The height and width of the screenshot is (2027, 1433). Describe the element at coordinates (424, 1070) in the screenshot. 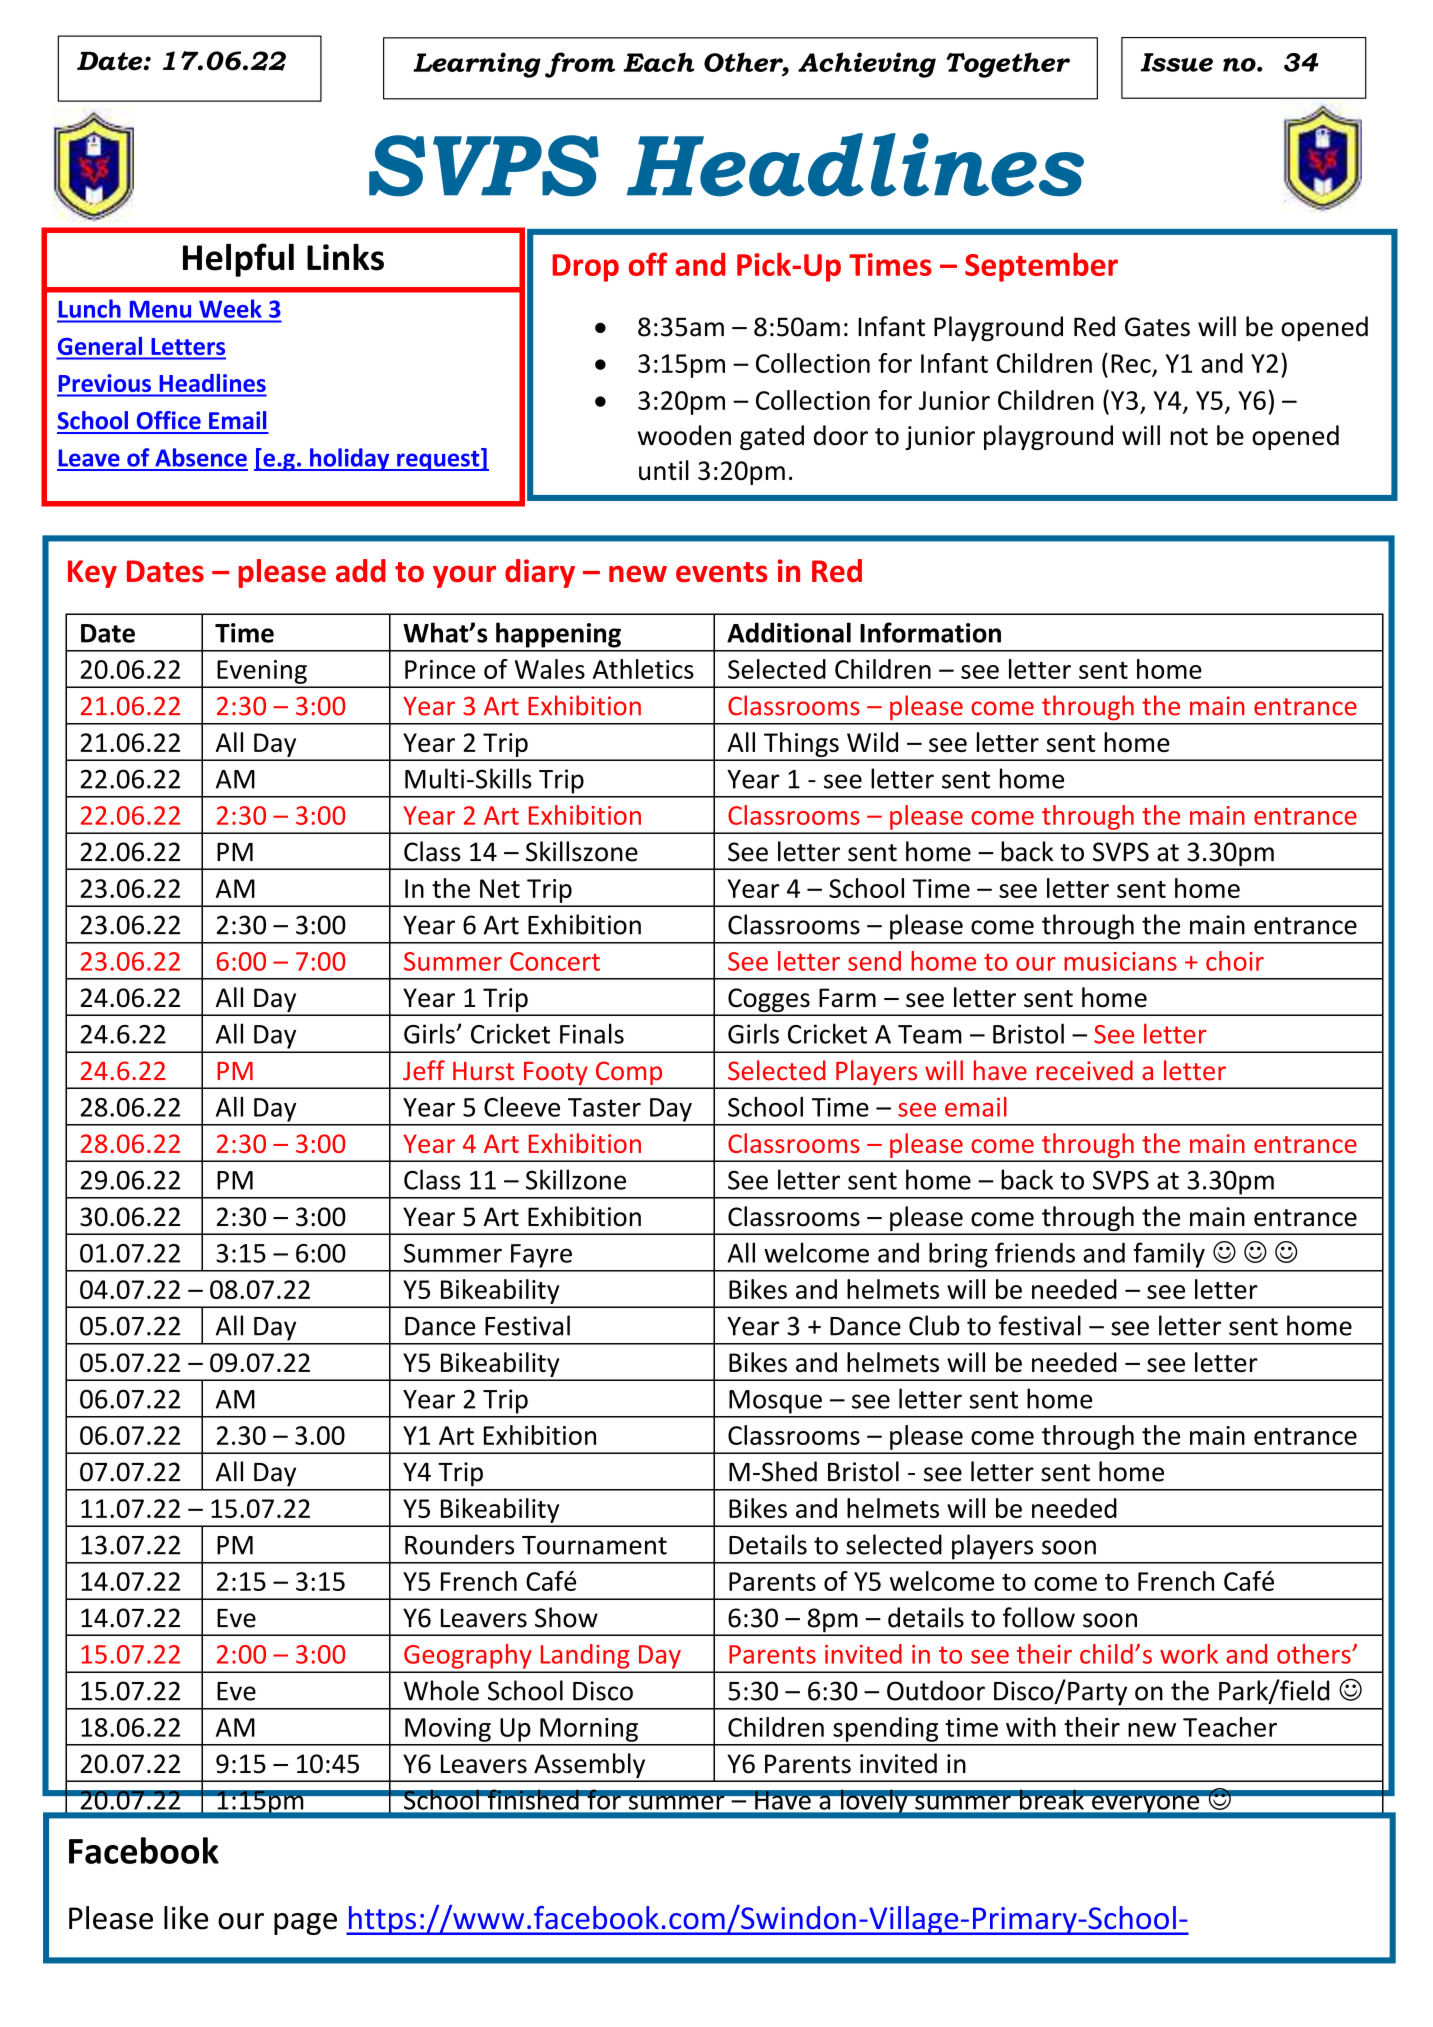

I see `Jeff` at that location.
